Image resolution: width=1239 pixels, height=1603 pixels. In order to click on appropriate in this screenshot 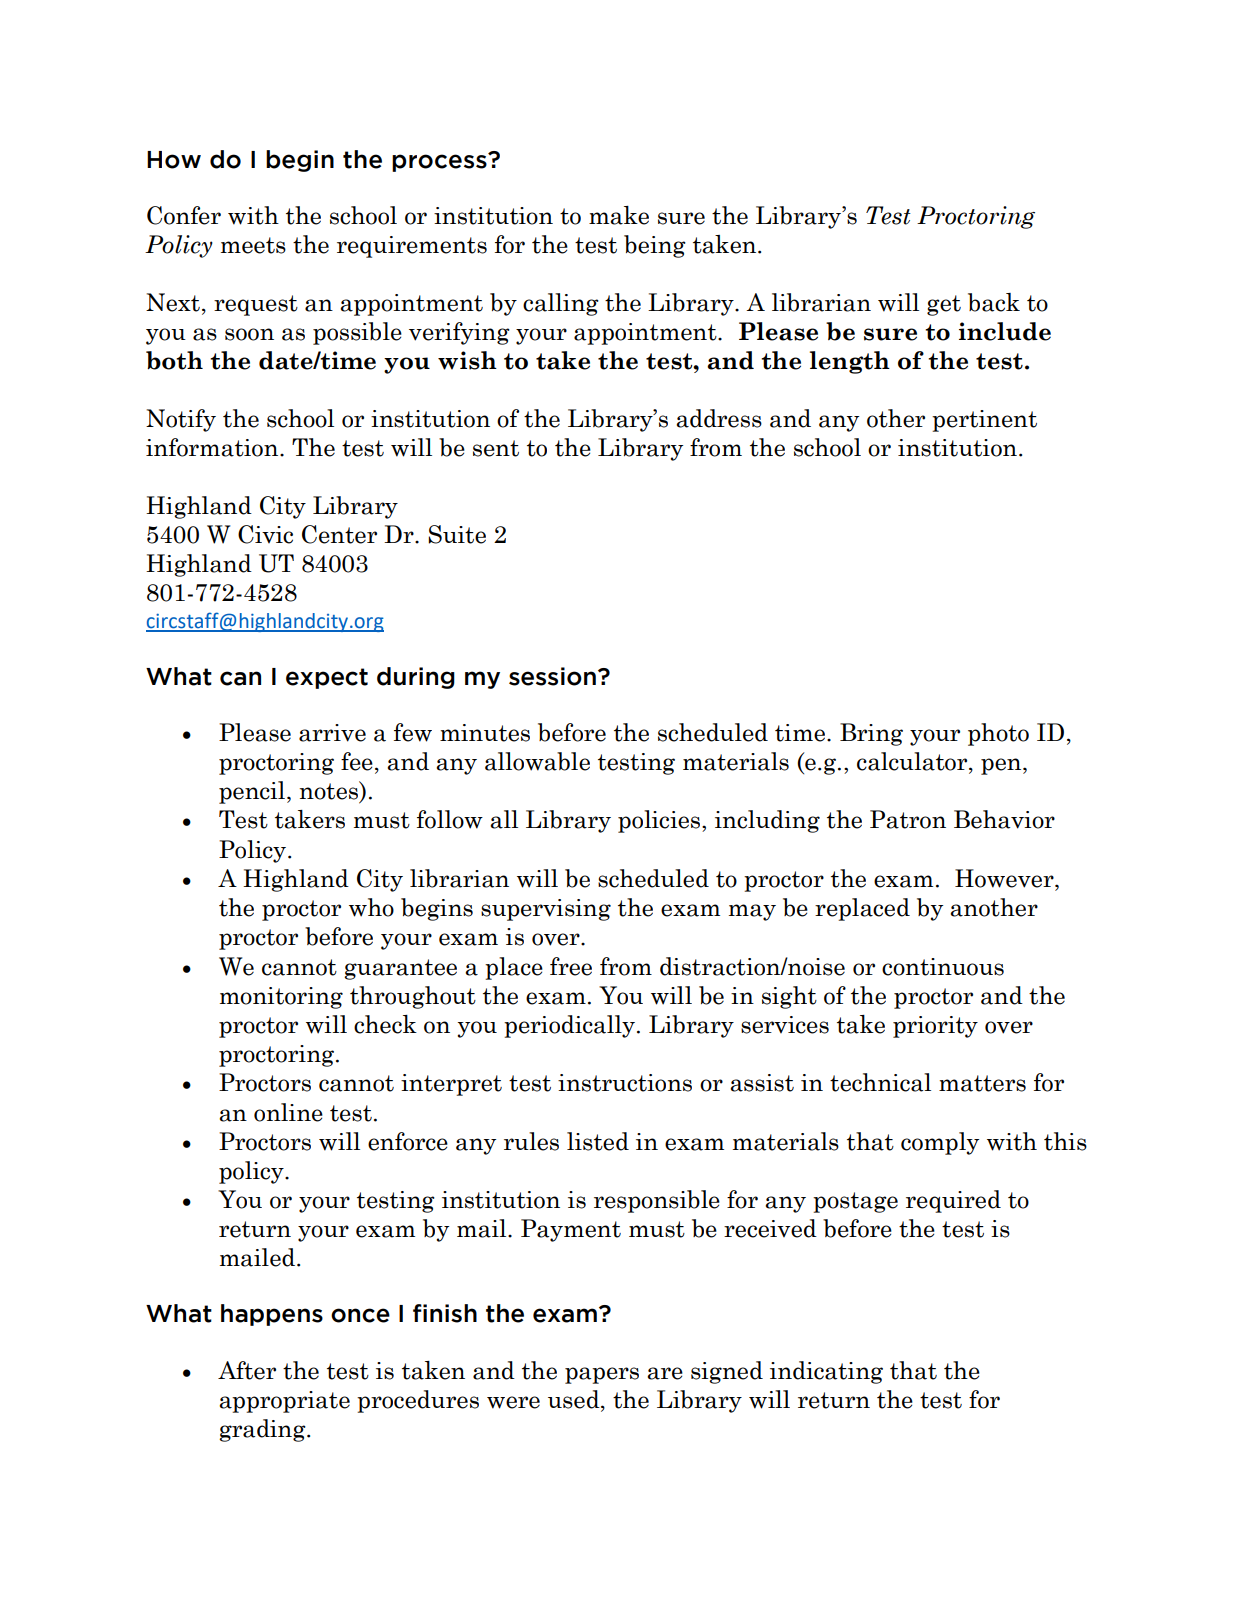, I will do `click(284, 1402)`.
